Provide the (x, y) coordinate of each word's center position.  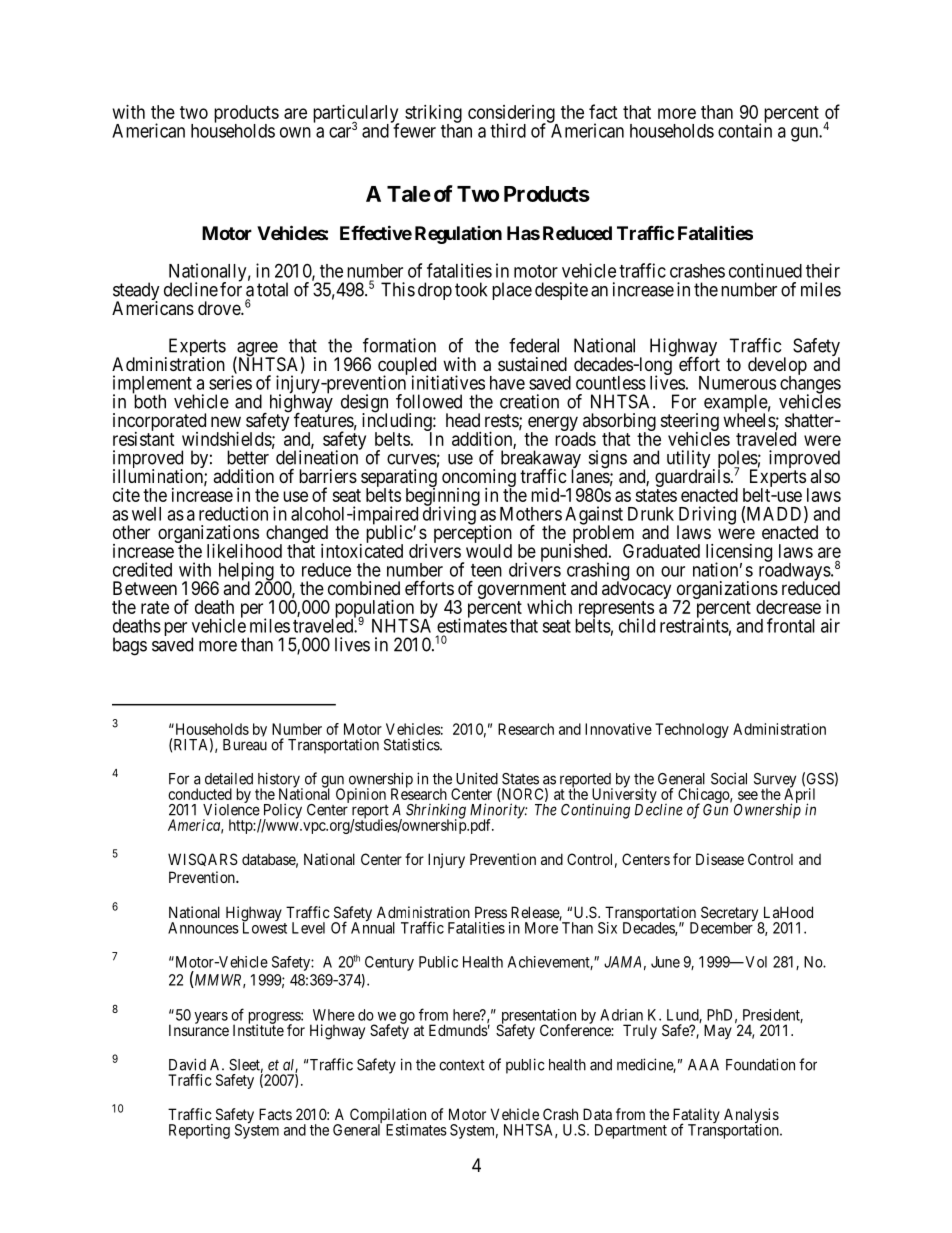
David (187, 1064)
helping (246, 572)
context (462, 1065)
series (230, 382)
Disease (720, 859)
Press (491, 912)
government (522, 592)
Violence (231, 809)
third (508, 130)
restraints (694, 625)
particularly (356, 115)
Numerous (737, 383)
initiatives (448, 382)
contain (745, 130)
